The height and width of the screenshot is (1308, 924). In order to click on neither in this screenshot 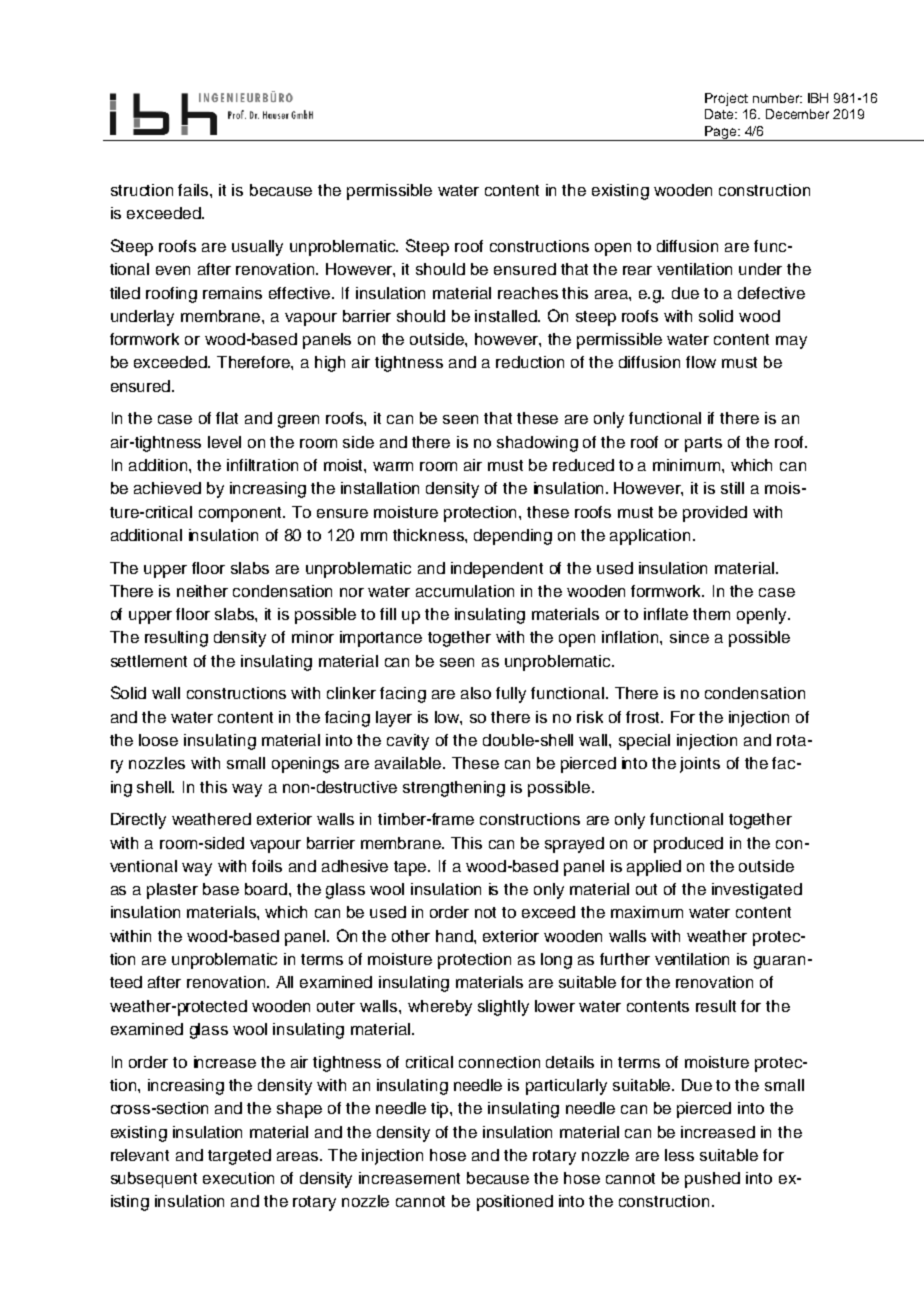, I will do `click(202, 591)`.
